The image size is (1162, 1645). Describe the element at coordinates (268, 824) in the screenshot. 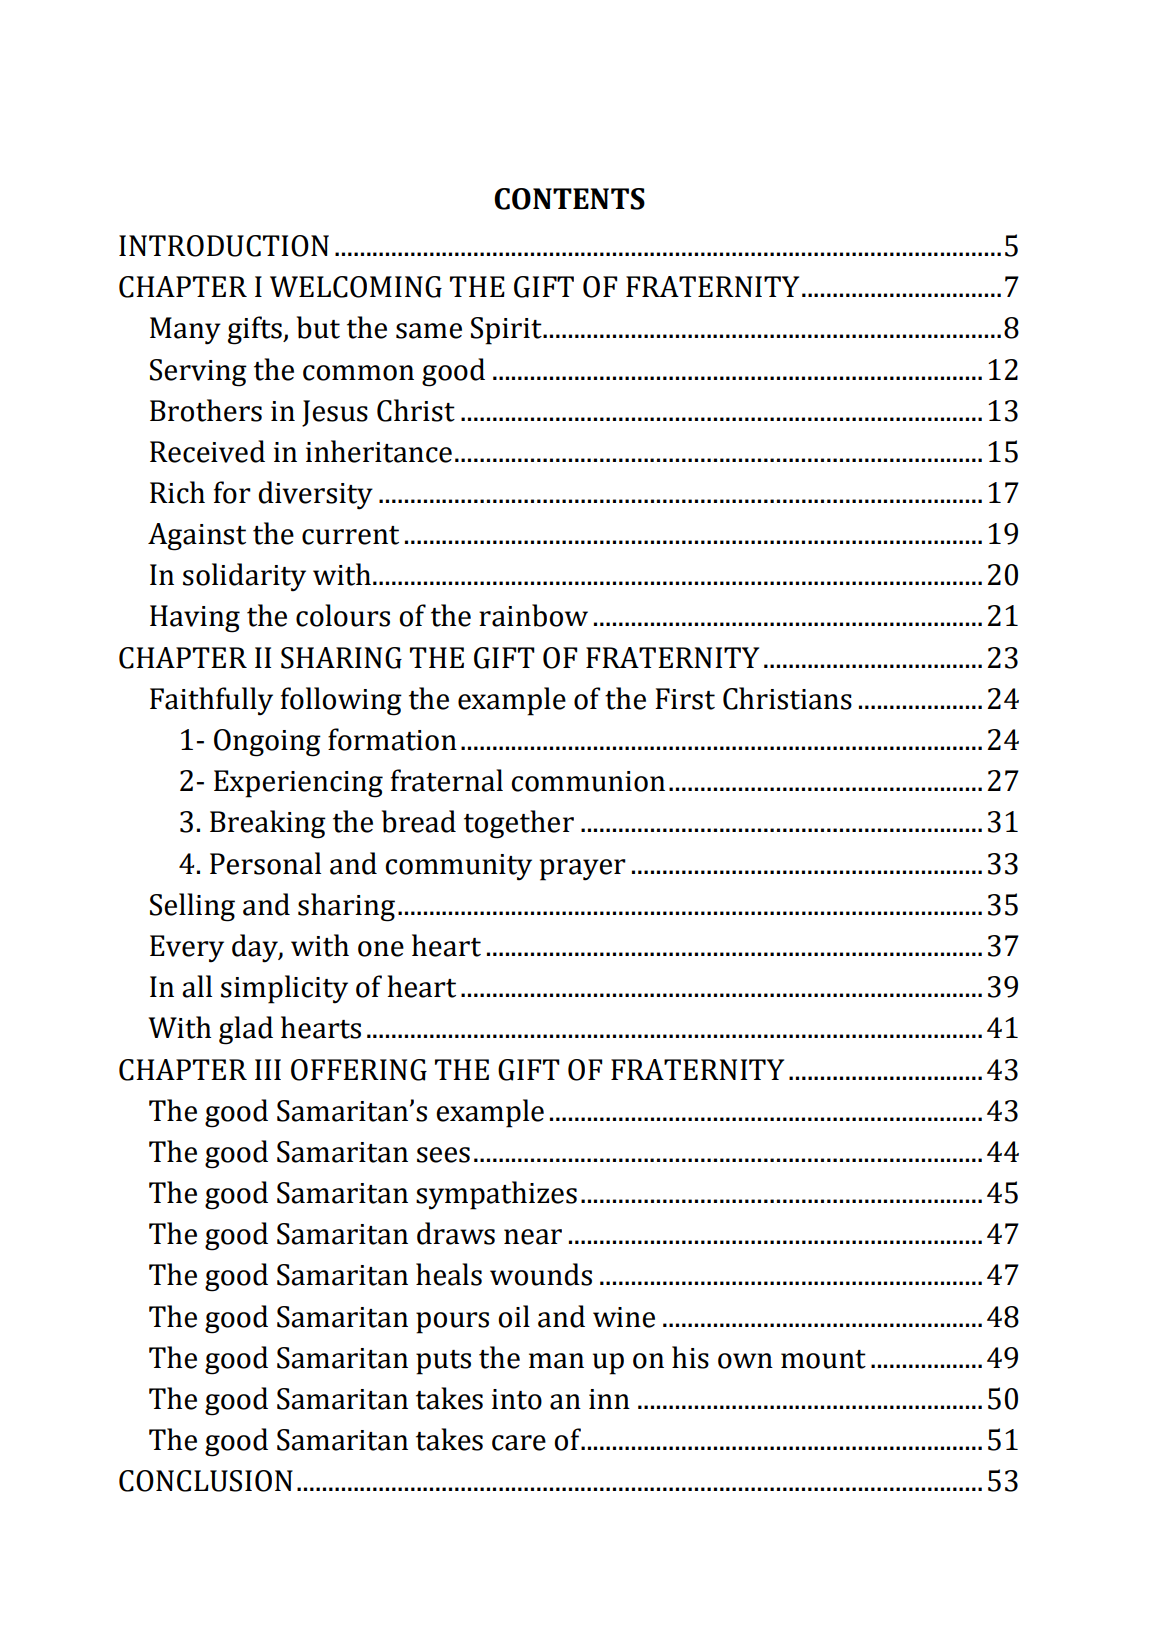

I see `Breaking` at that location.
